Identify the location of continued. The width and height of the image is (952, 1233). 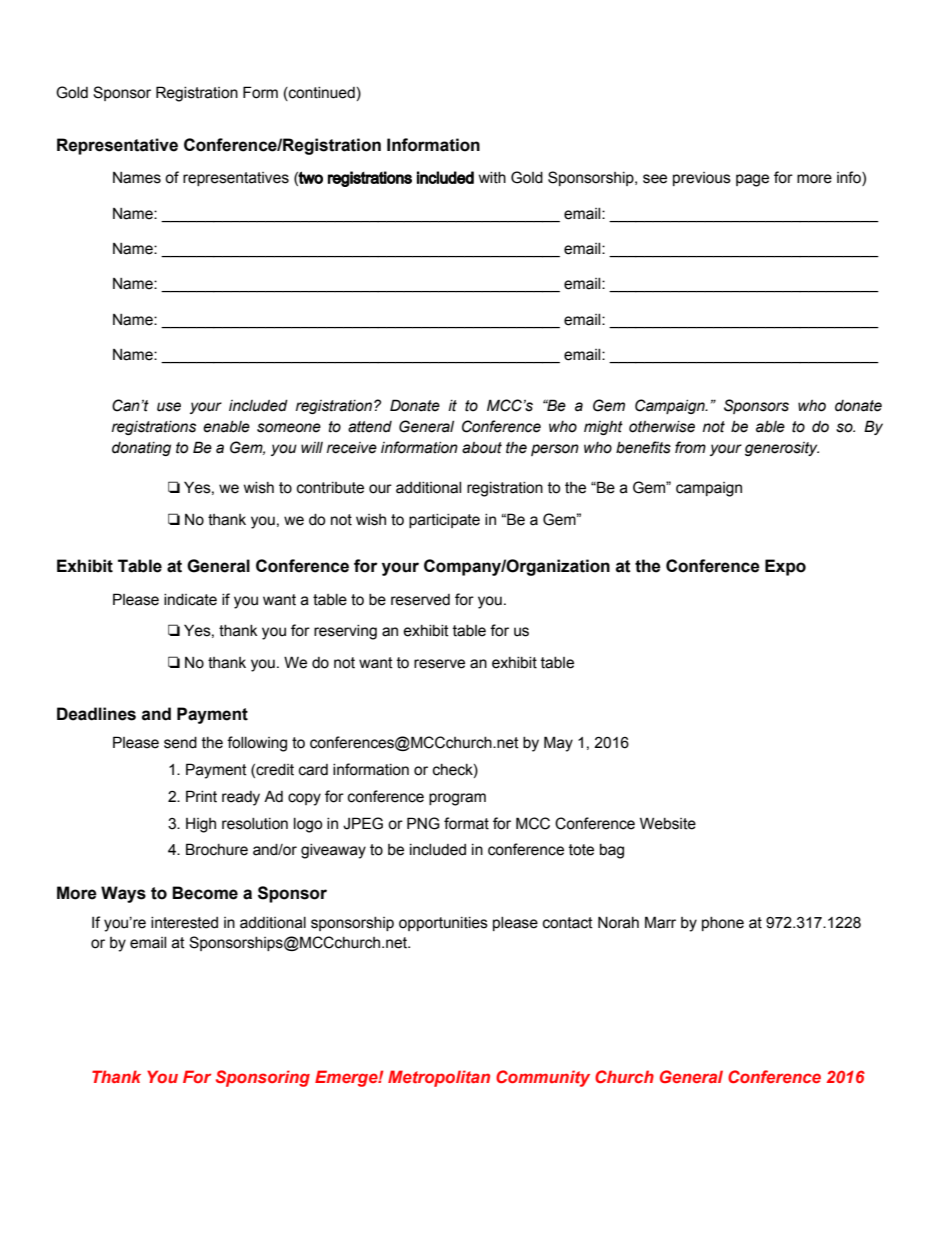
(321, 94).
